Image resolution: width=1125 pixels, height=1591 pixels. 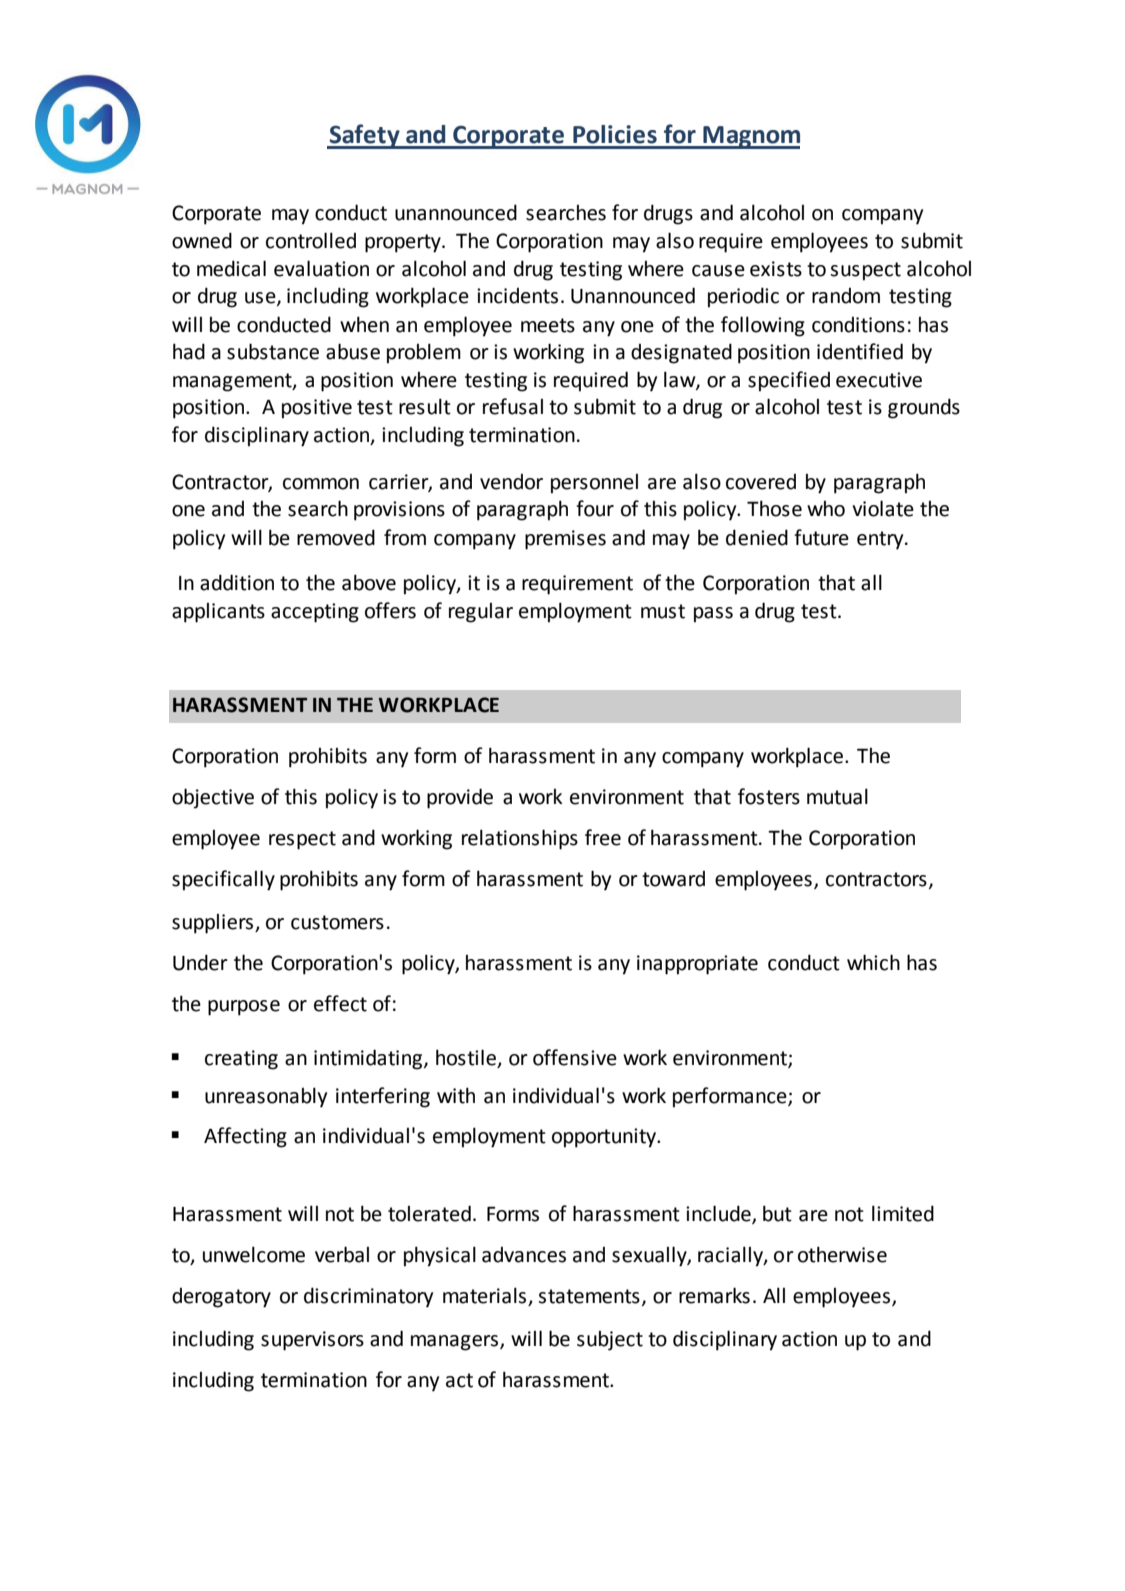 I want to click on provide, so click(x=460, y=798).
